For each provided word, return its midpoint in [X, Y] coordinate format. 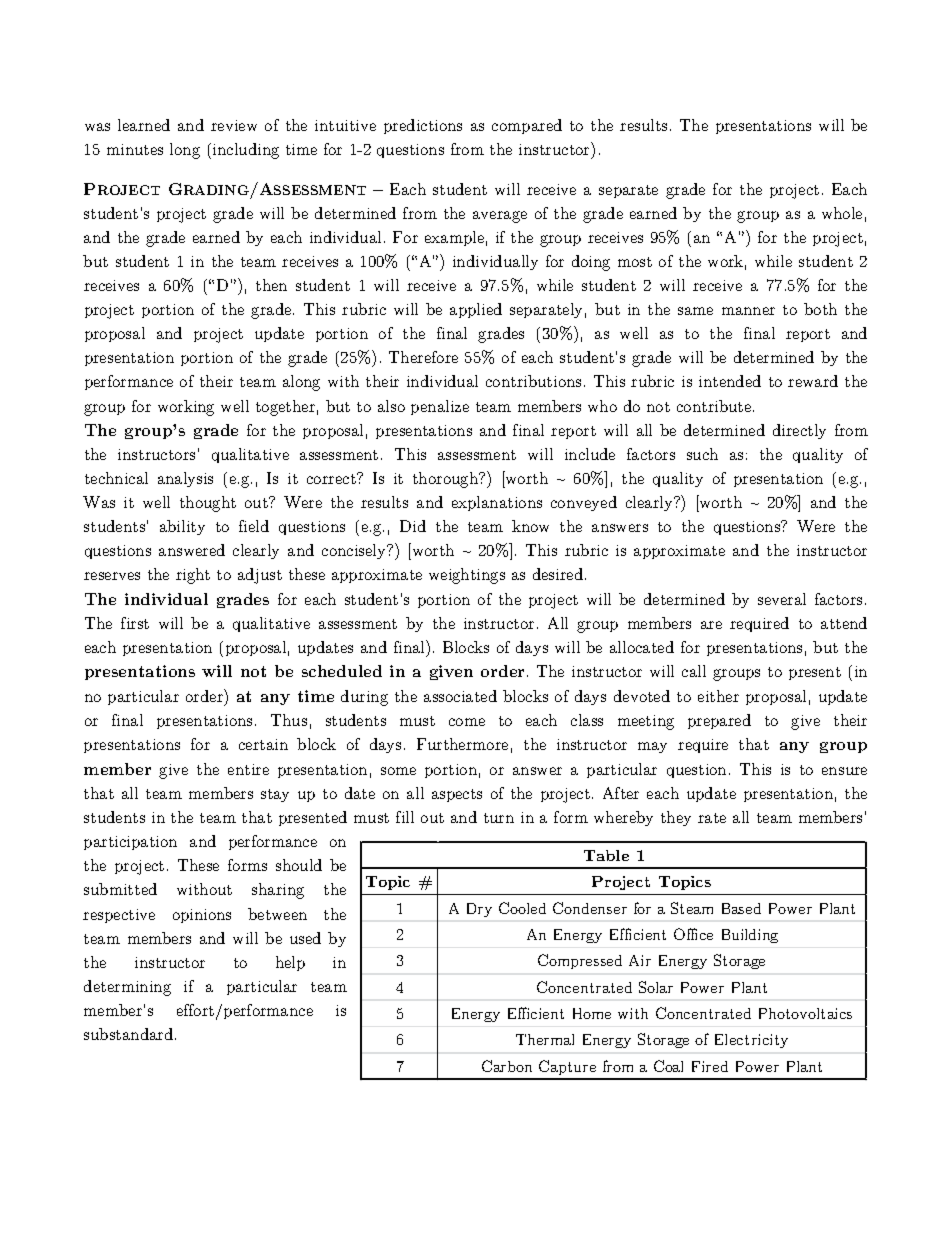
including [246, 151]
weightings [467, 576]
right [193, 576]
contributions [533, 381]
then [271, 285]
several [782, 599]
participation [130, 843]
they [676, 818]
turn [499, 818]
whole [842, 213]
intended [730, 381]
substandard [130, 1034]
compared [527, 126]
